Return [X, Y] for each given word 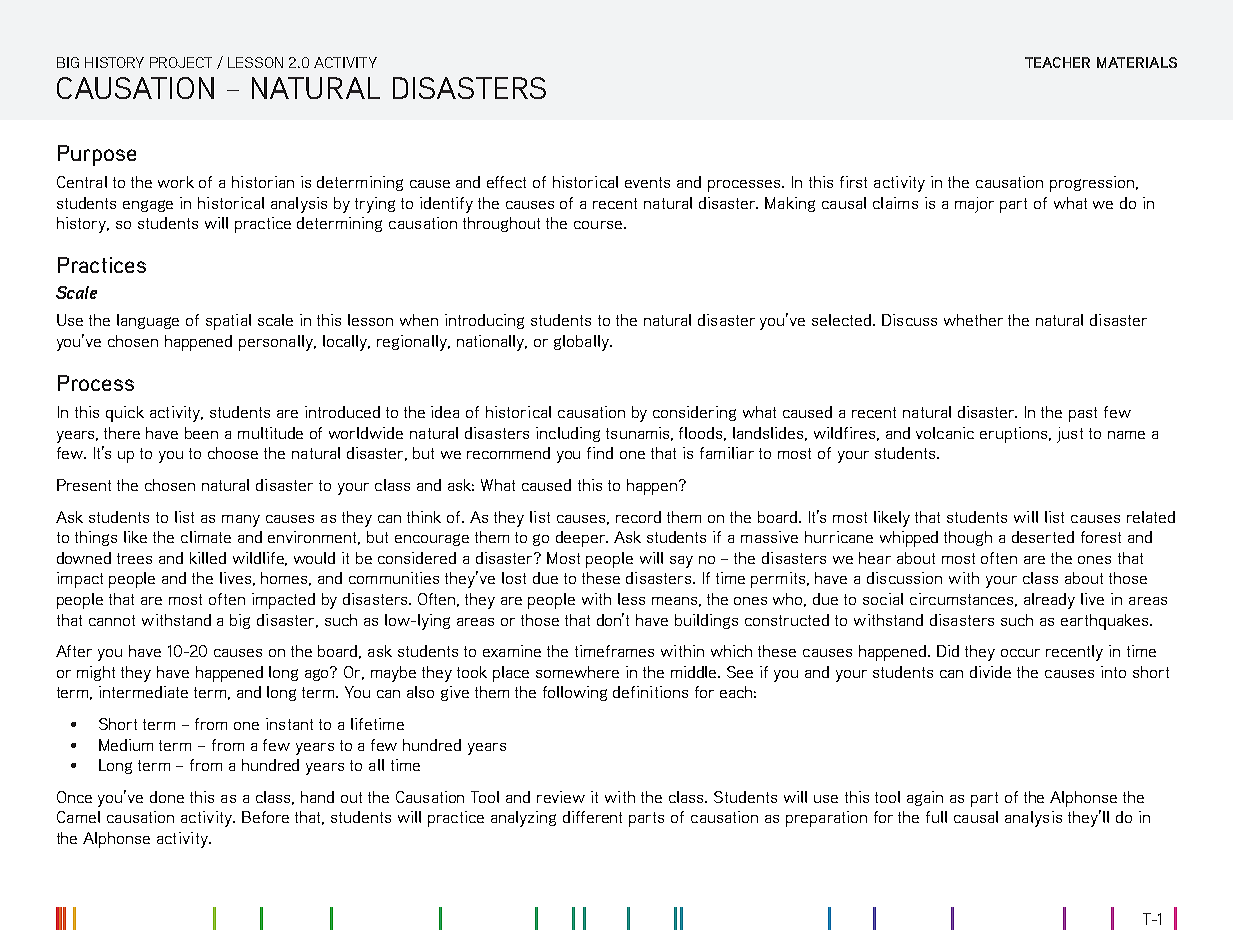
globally [582, 343]
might [96, 673]
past [1083, 414]
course [598, 225]
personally [277, 343]
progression [1093, 184]
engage [148, 206]
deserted [1043, 537]
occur [1020, 653]
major [974, 205]
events [647, 182]
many [241, 521]
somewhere [577, 672]
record [638, 517]
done [167, 797]
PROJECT [181, 62]
